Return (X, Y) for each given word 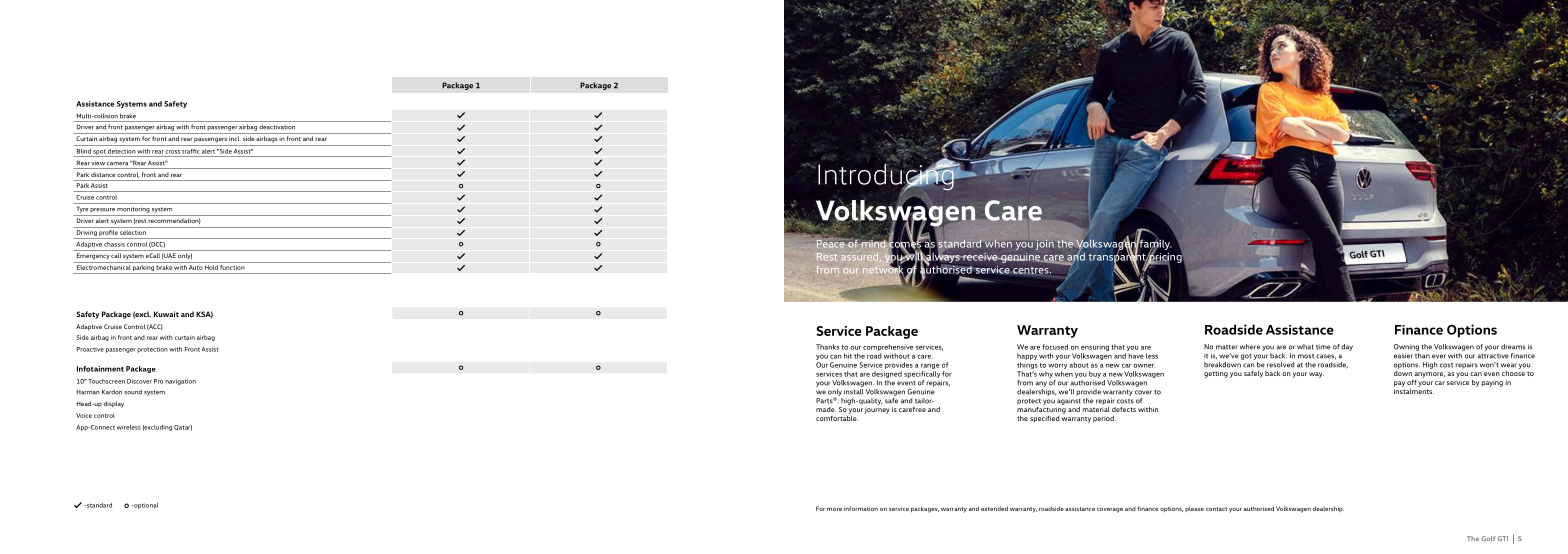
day (1347, 347)
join (1045, 245)
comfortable (837, 417)
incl (235, 138)
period (1104, 419)
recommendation (174, 221)
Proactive (90, 349)
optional (145, 506)
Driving (86, 234)
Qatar (183, 428)
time (1323, 347)
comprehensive (888, 349)
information (861, 508)
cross (172, 152)
